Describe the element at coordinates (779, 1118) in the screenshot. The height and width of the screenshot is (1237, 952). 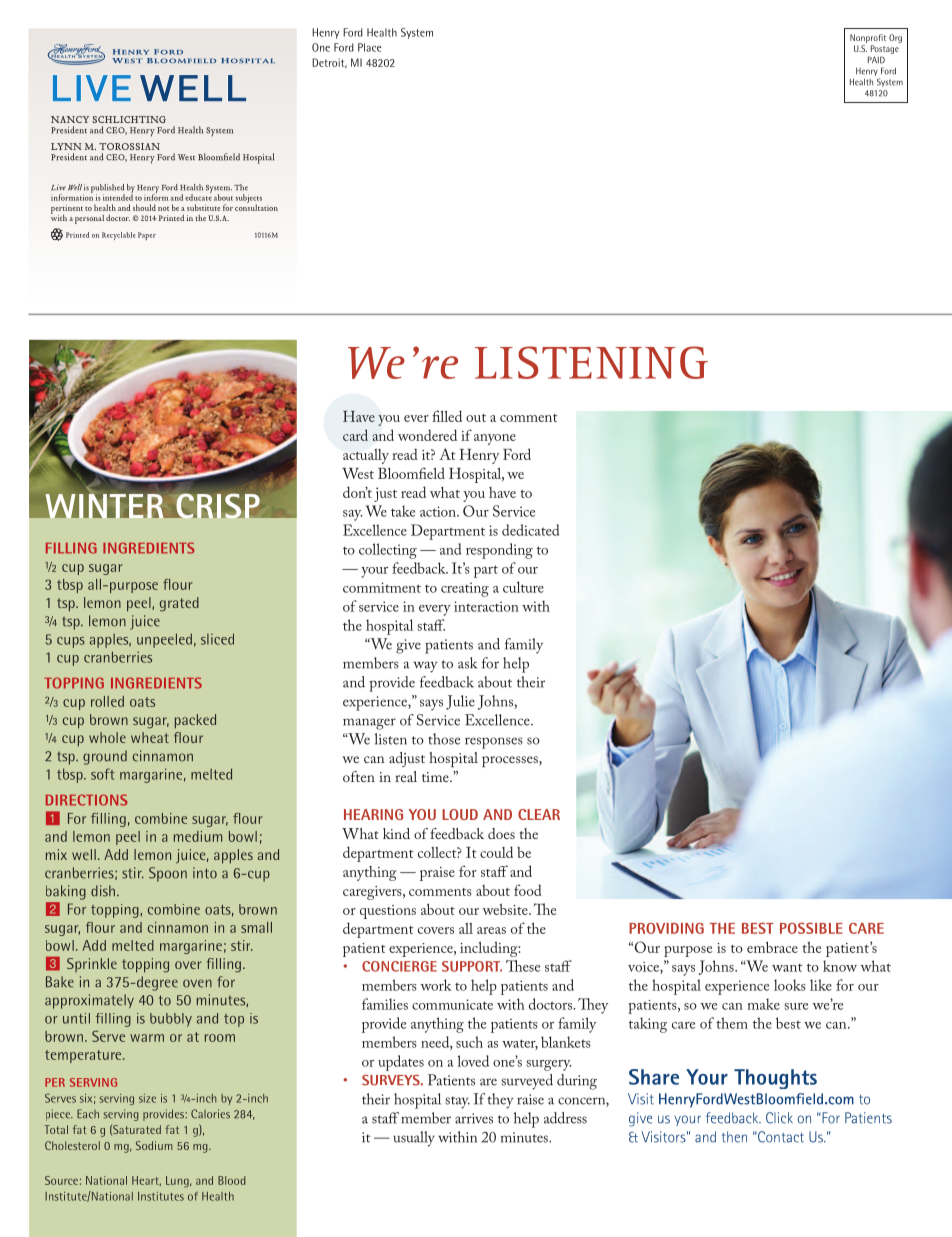
I see `Click` at that location.
